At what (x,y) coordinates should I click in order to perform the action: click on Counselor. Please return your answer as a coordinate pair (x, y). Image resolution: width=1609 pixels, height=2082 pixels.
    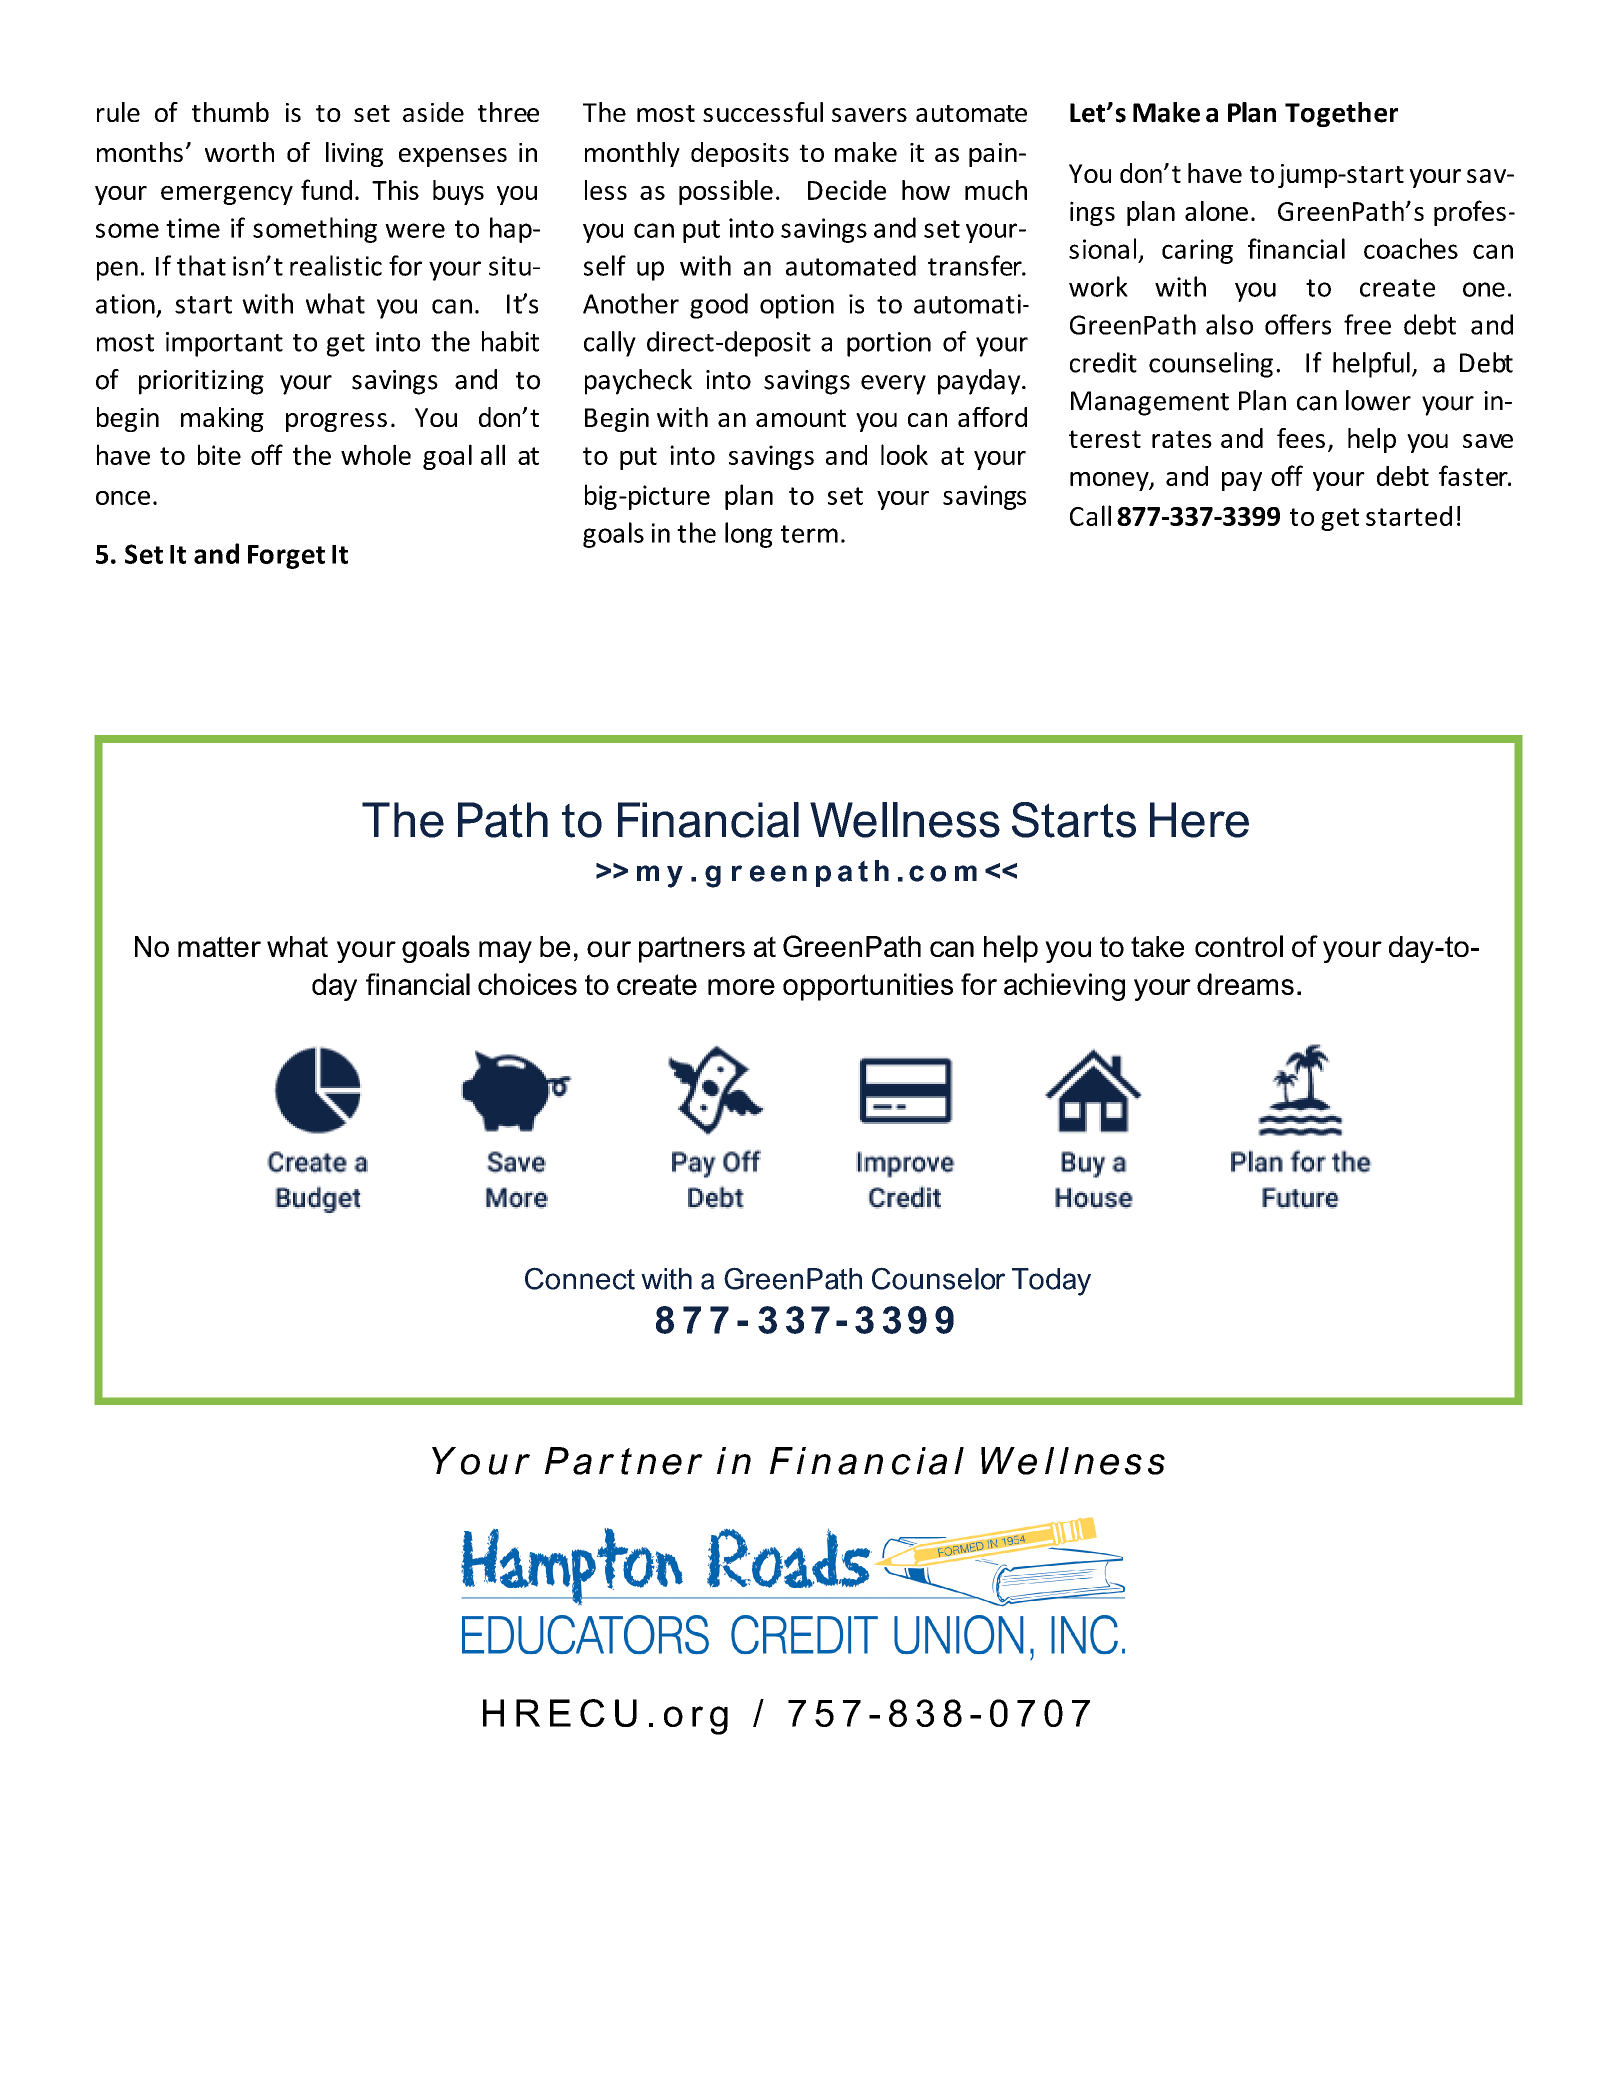
    Looking at the image, I should click on (938, 1278).
